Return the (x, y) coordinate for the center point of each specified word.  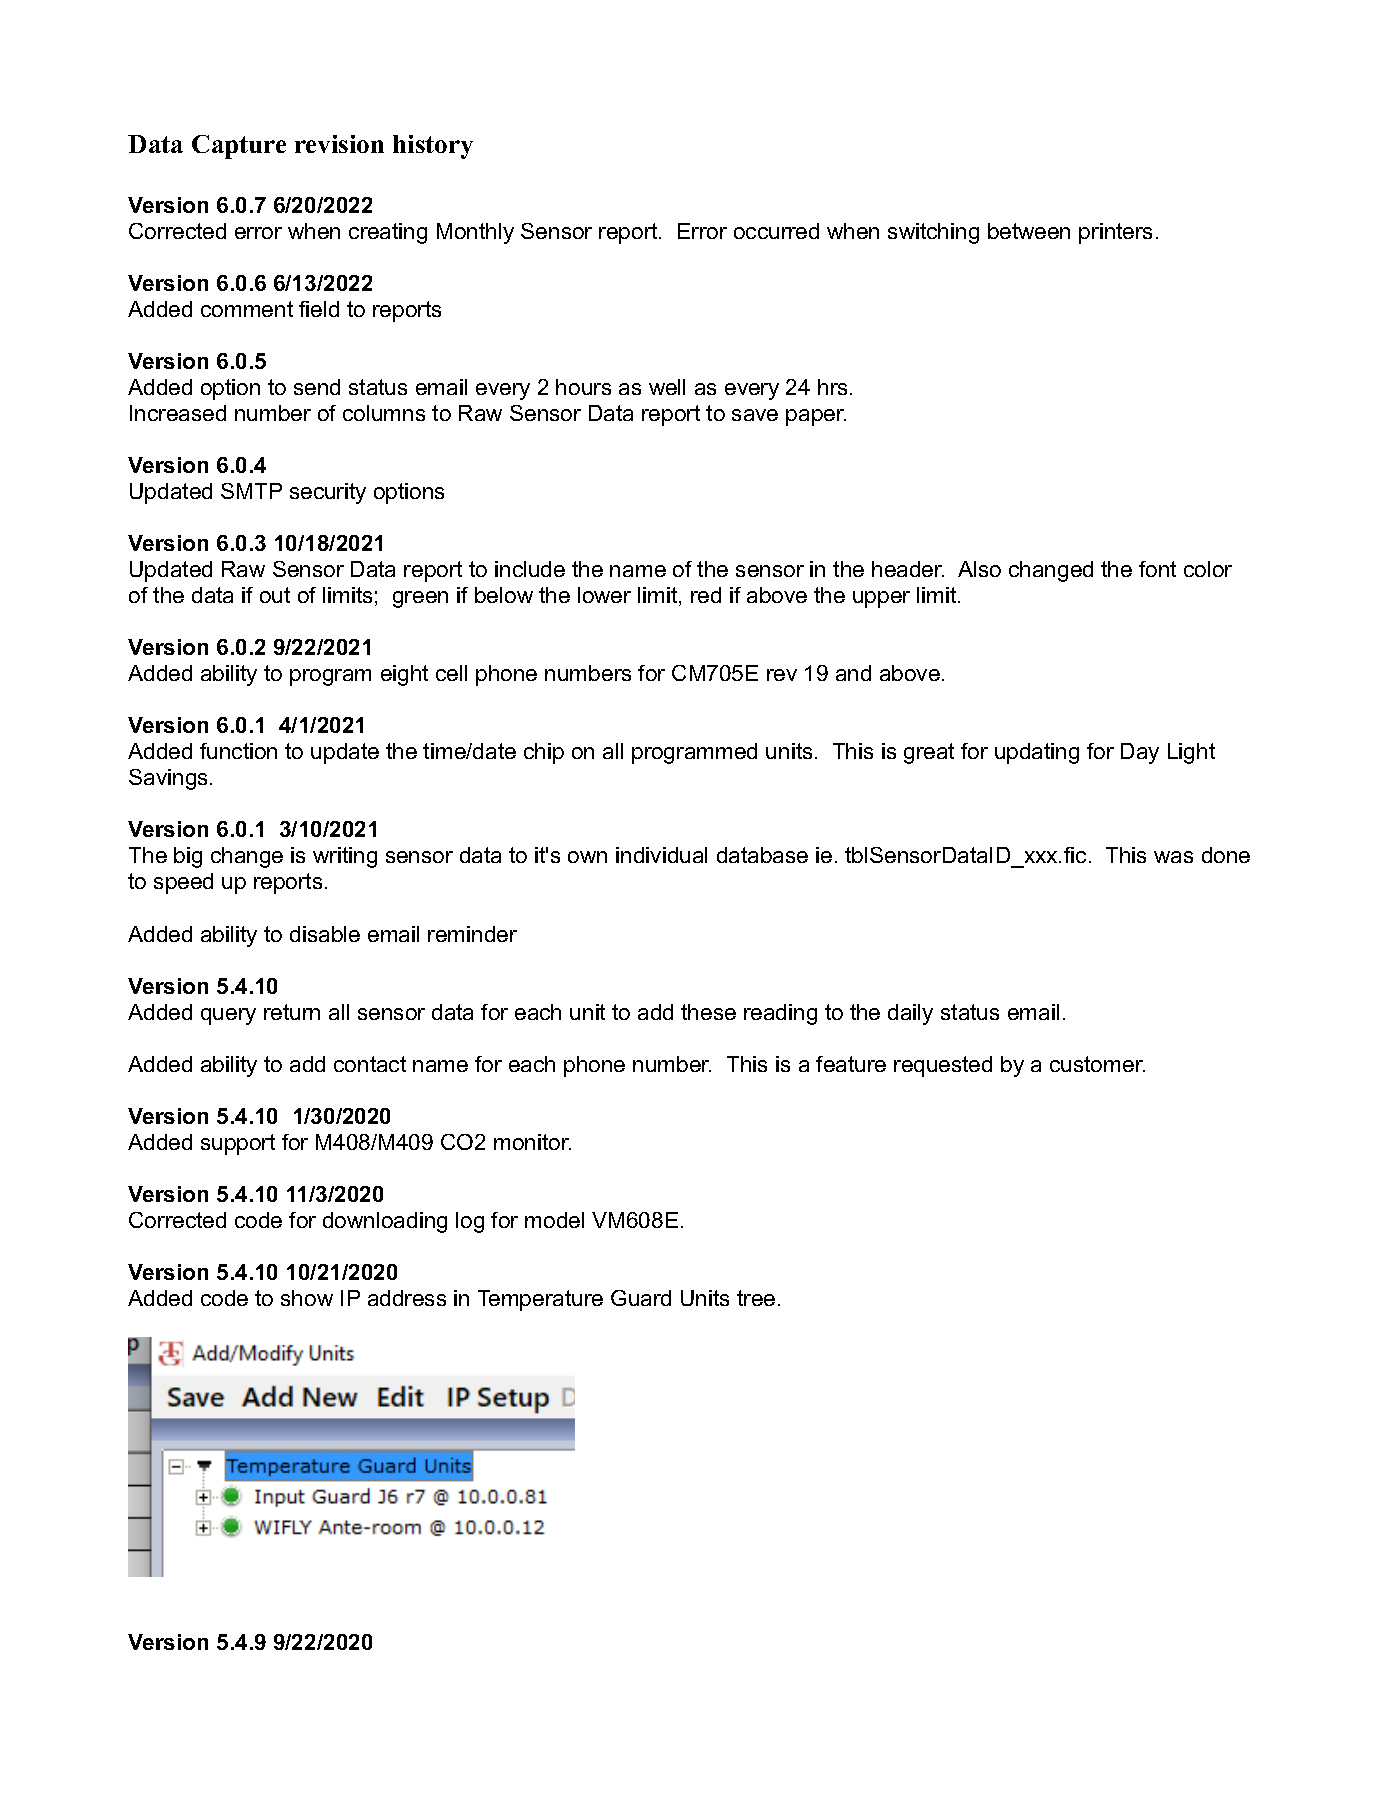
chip (544, 753)
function (238, 751)
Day (1140, 753)
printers (1115, 233)
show (307, 1298)
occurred (776, 231)
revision (339, 144)
